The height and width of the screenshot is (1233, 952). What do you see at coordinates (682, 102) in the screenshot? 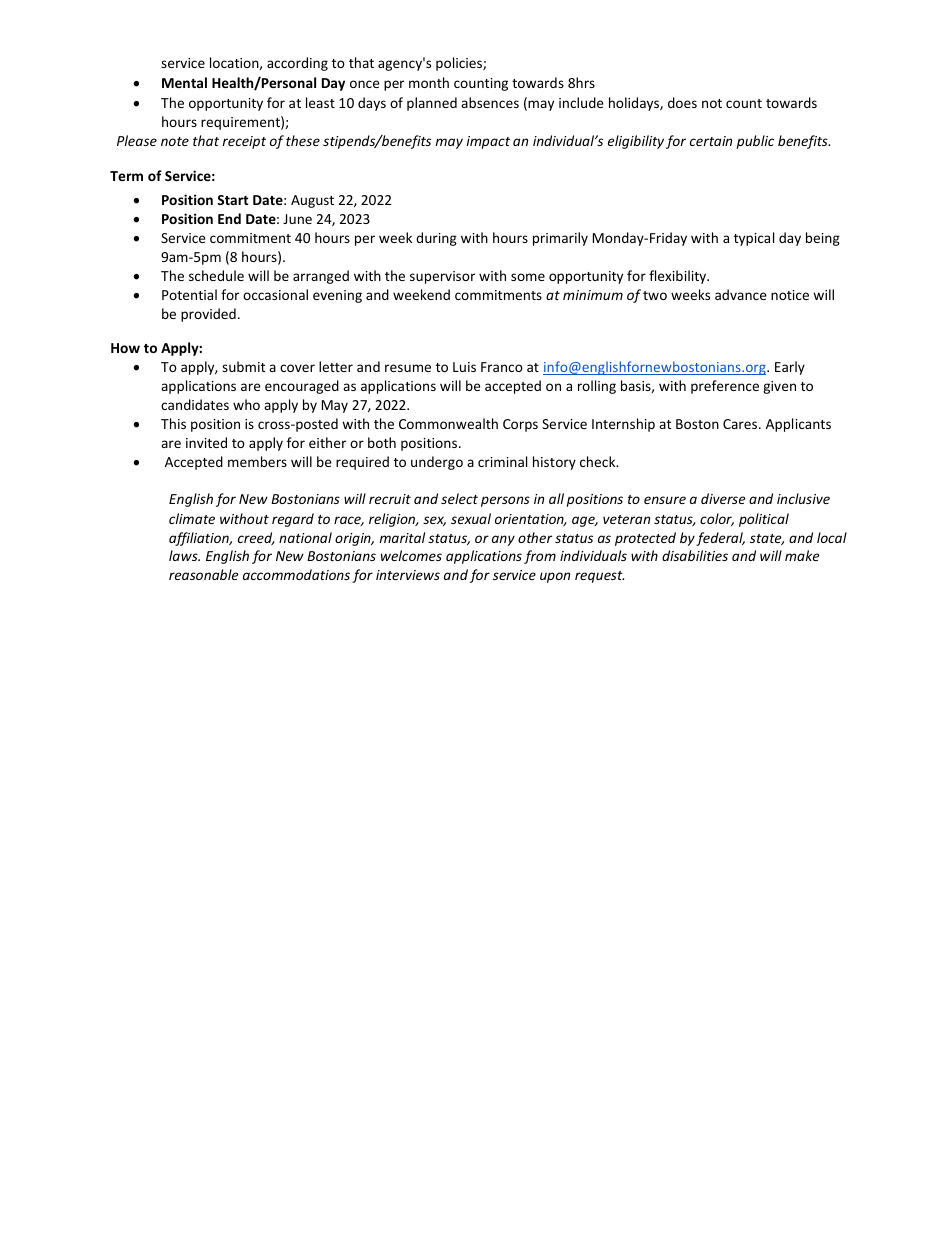
I see `does` at bounding box center [682, 102].
